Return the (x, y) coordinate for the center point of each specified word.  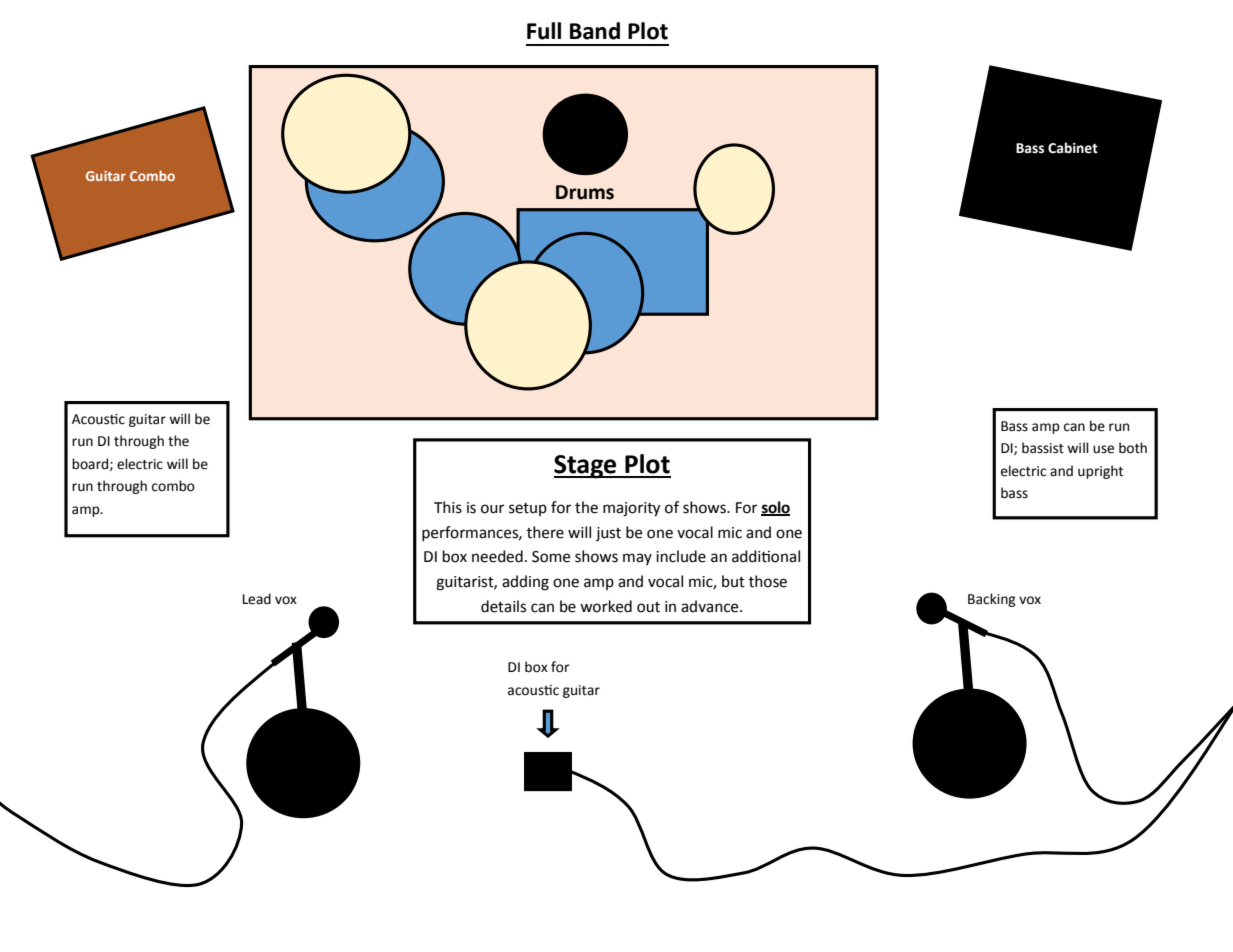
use (1103, 449)
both (1133, 448)
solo (775, 508)
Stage (586, 467)
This (448, 507)
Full (544, 31)
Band (595, 31)
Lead (257, 599)
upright (1100, 472)
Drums (585, 192)
